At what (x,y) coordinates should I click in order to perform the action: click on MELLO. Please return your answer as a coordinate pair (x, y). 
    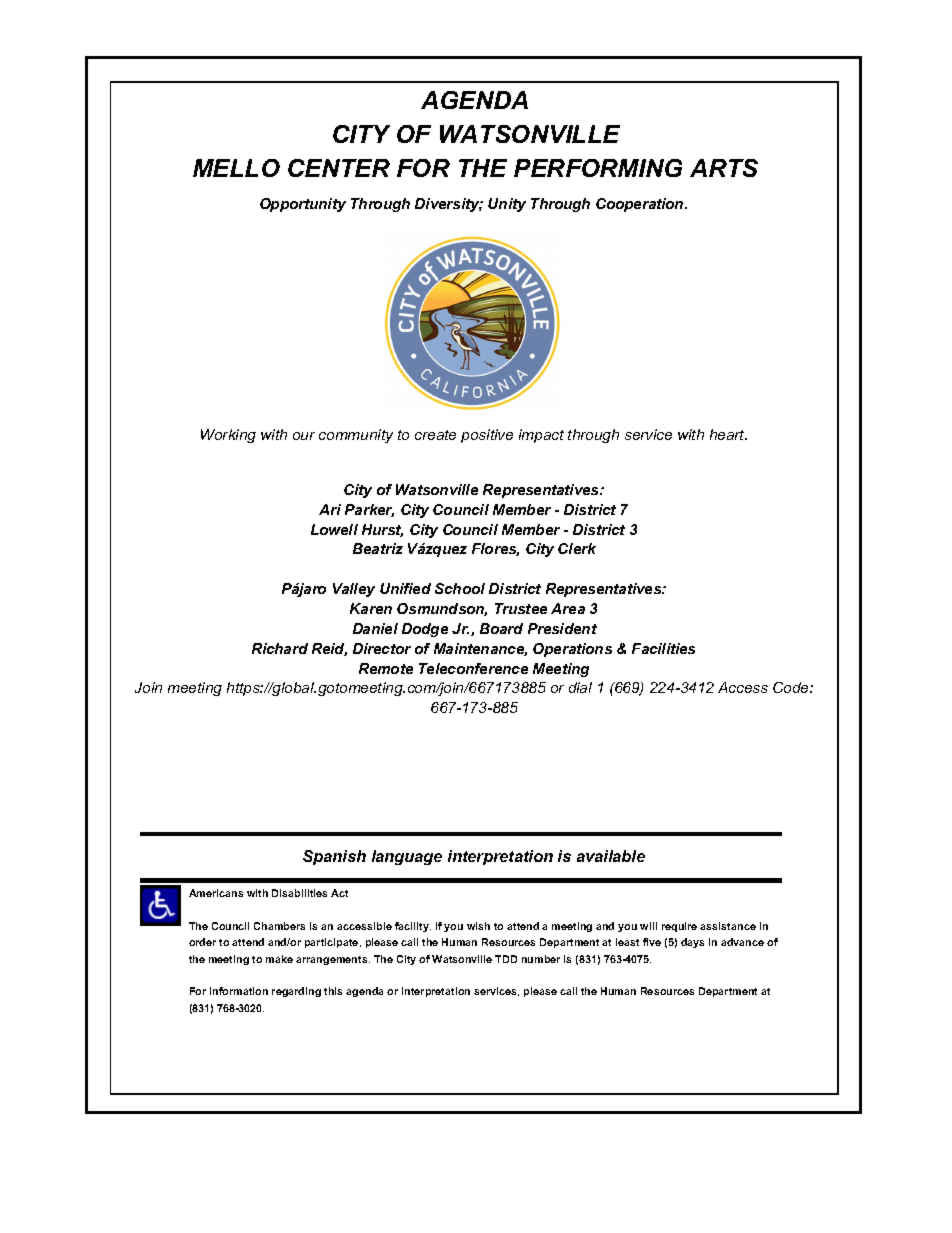
    Looking at the image, I should click on (236, 168).
